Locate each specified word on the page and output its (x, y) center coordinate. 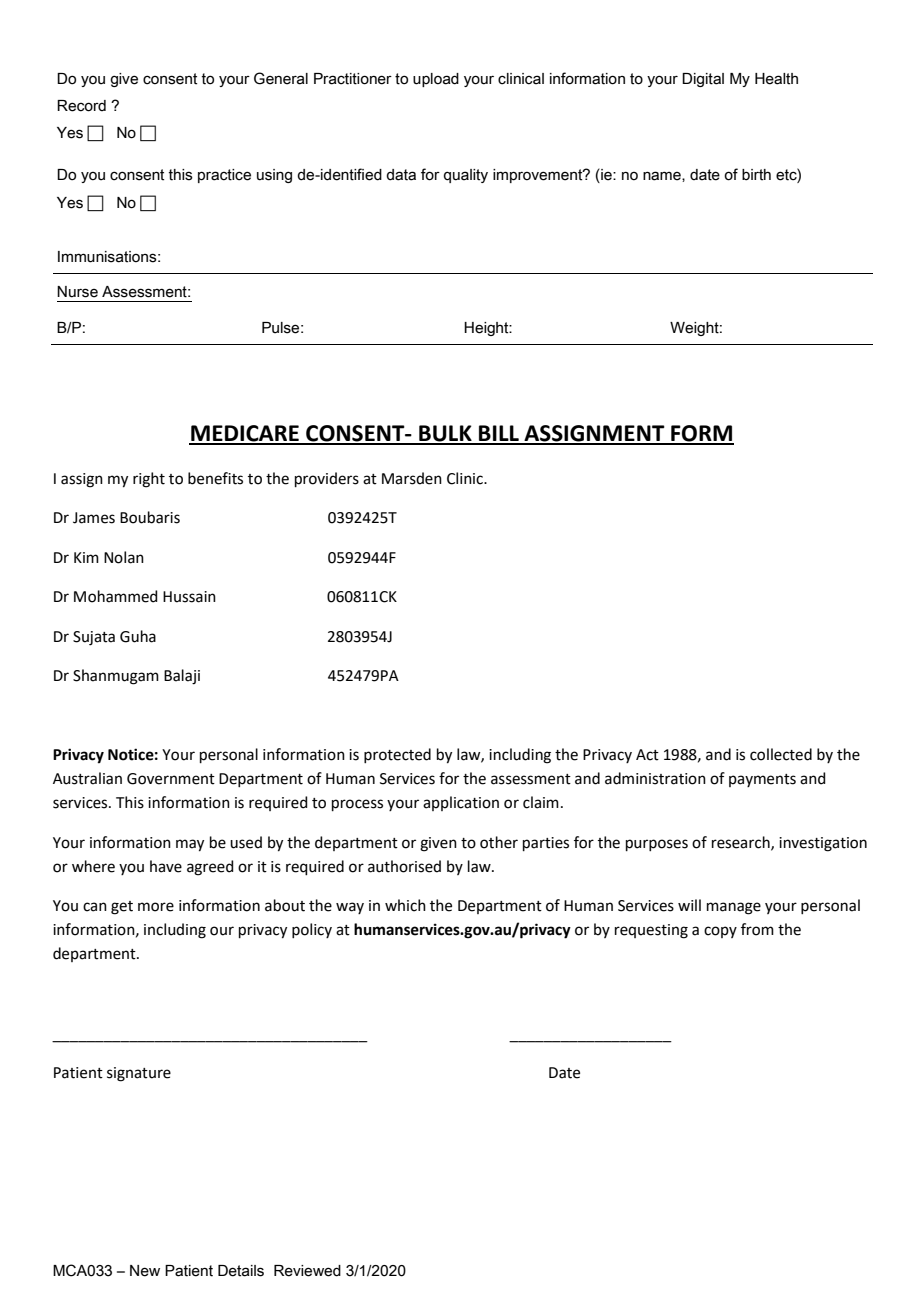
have (166, 866)
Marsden (412, 478)
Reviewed (307, 1271)
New (145, 1271)
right (149, 480)
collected (781, 754)
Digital (703, 80)
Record (81, 106)
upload (436, 80)
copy (720, 932)
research (742, 843)
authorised (404, 866)
